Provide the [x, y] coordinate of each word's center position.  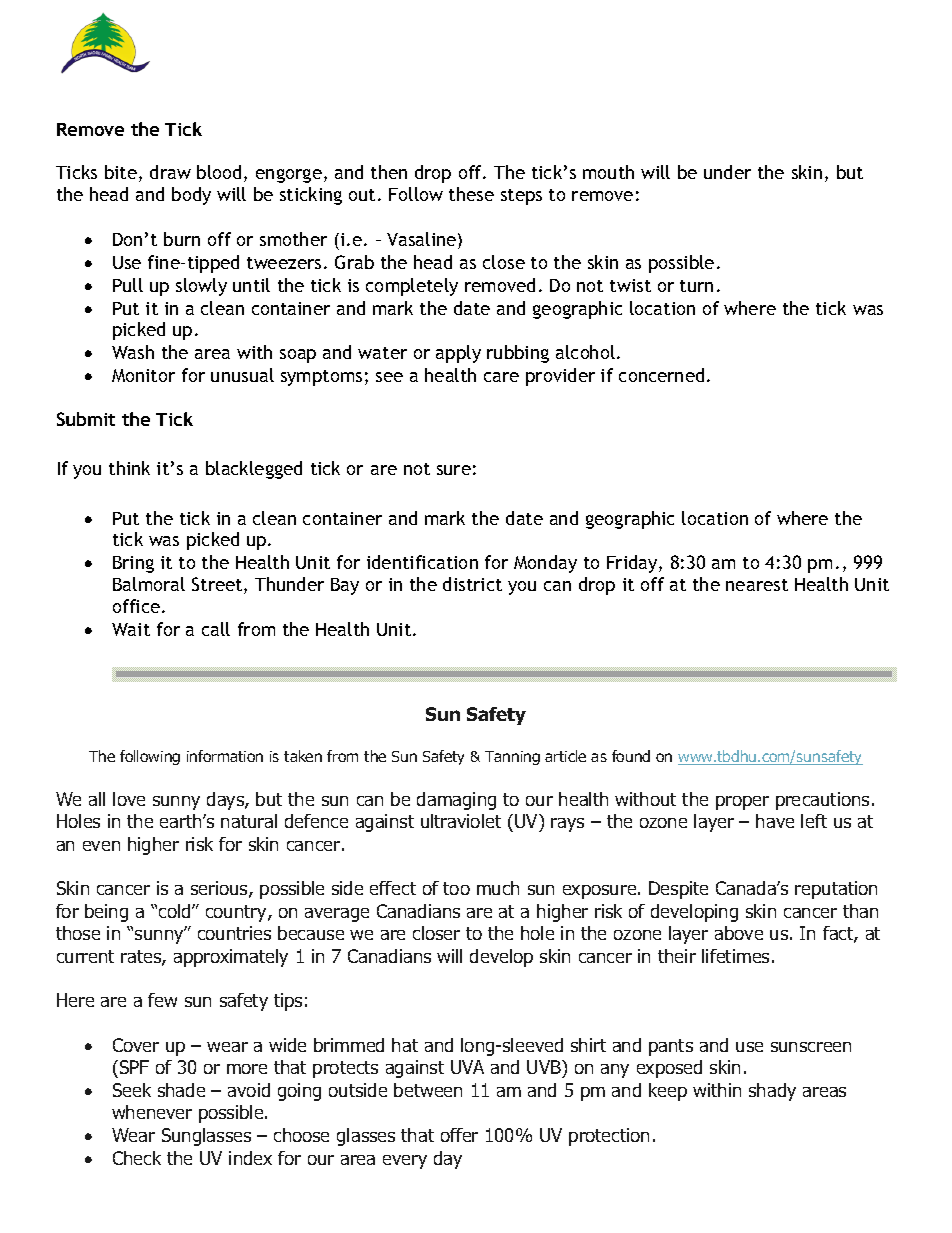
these [471, 194]
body [191, 196]
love [129, 799]
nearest [757, 585]
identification [422, 562]
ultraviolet [461, 821]
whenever [152, 1112]
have [775, 821]
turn [696, 286]
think [129, 468]
